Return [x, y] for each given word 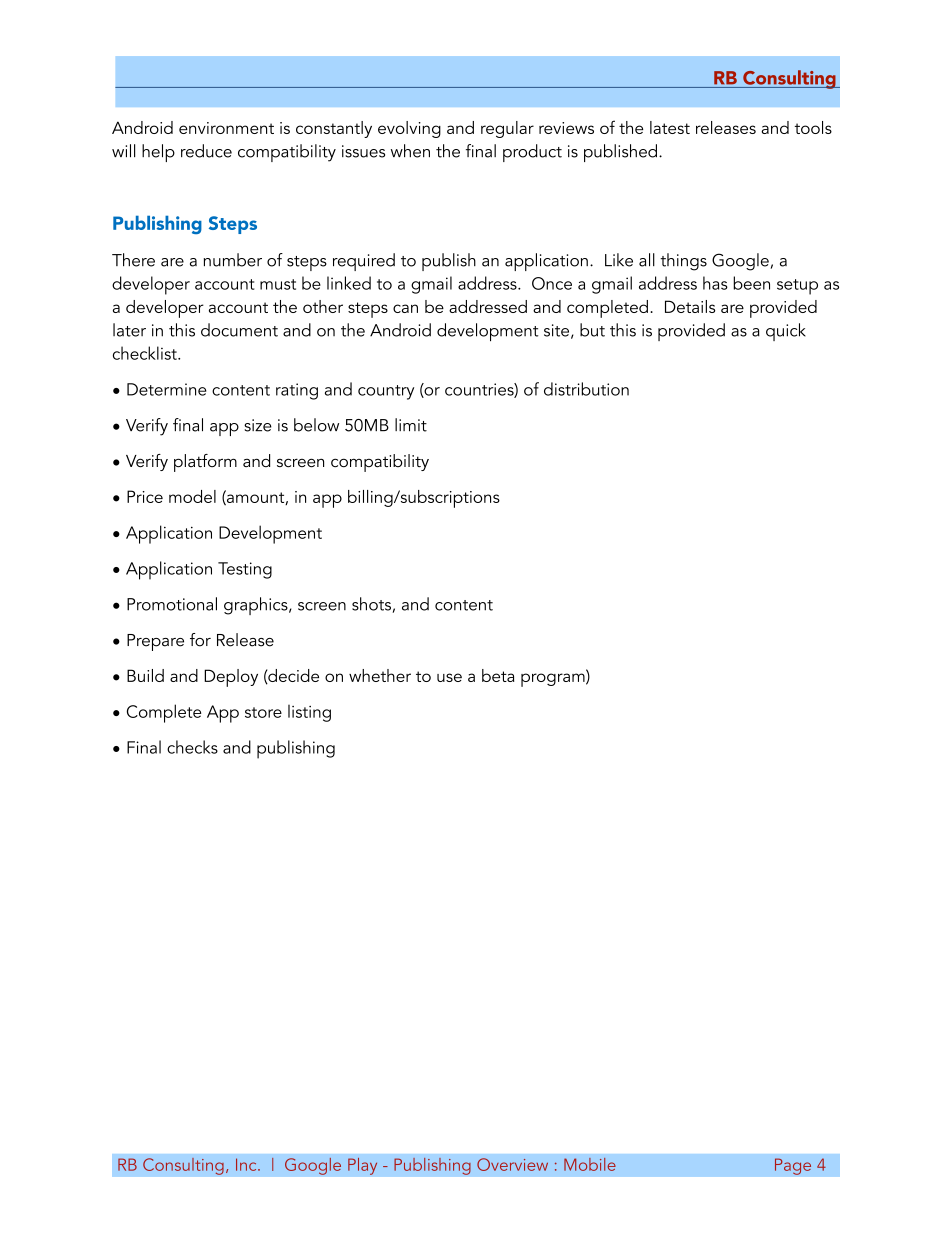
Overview [512, 1164]
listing [309, 713]
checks [192, 747]
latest [670, 127]
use [449, 677]
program [554, 680]
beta [498, 675]
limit [411, 425]
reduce [206, 151]
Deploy [231, 678]
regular [507, 129]
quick [786, 332]
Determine [167, 389]
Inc [247, 1164]
